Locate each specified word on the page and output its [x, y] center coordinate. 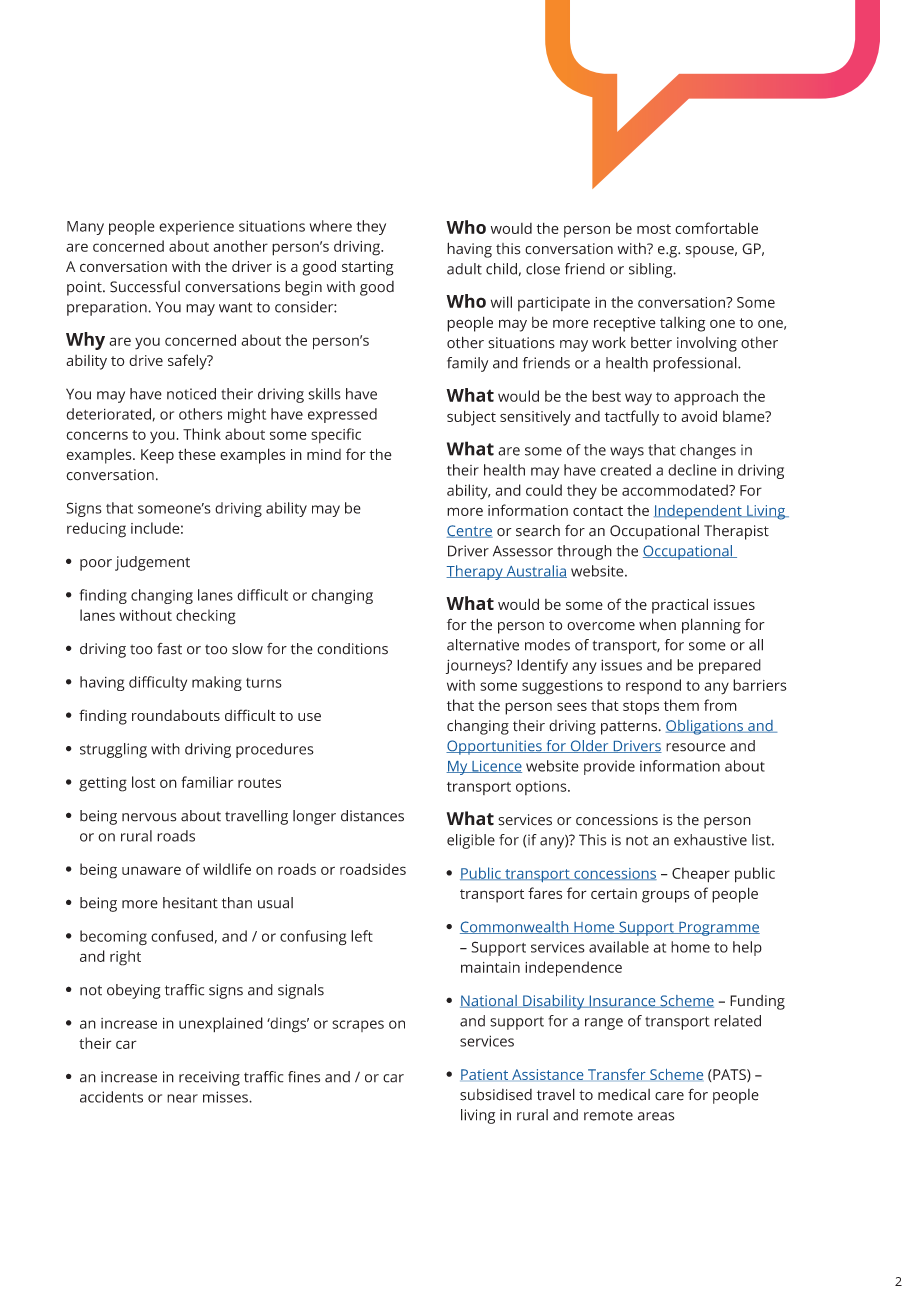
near [182, 1098]
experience [196, 228]
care [669, 1096]
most [654, 229]
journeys [477, 666]
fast [169, 649]
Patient [484, 1074]
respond [653, 686]
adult [464, 269]
